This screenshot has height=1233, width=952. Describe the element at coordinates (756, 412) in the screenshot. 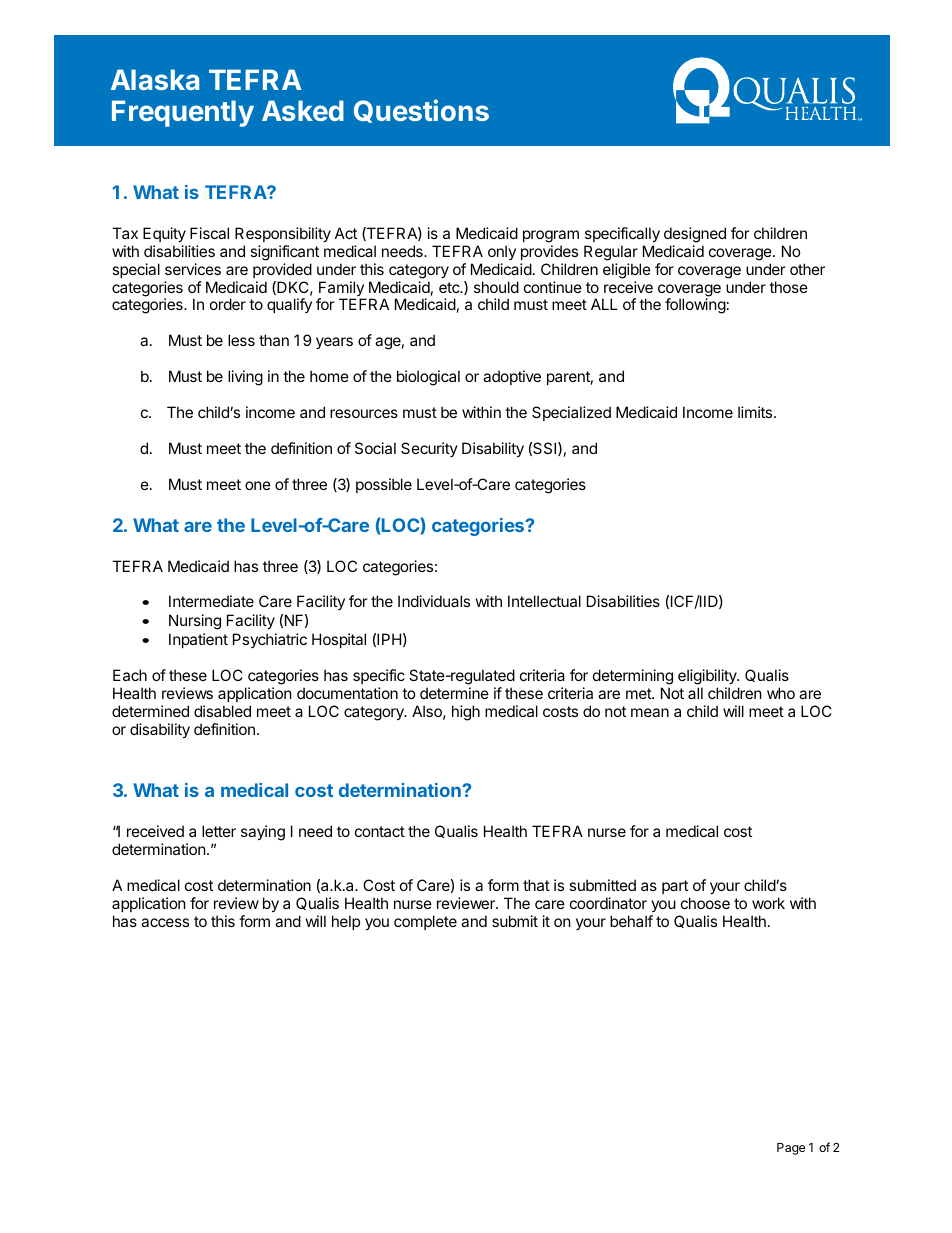

I see `limits` at that location.
